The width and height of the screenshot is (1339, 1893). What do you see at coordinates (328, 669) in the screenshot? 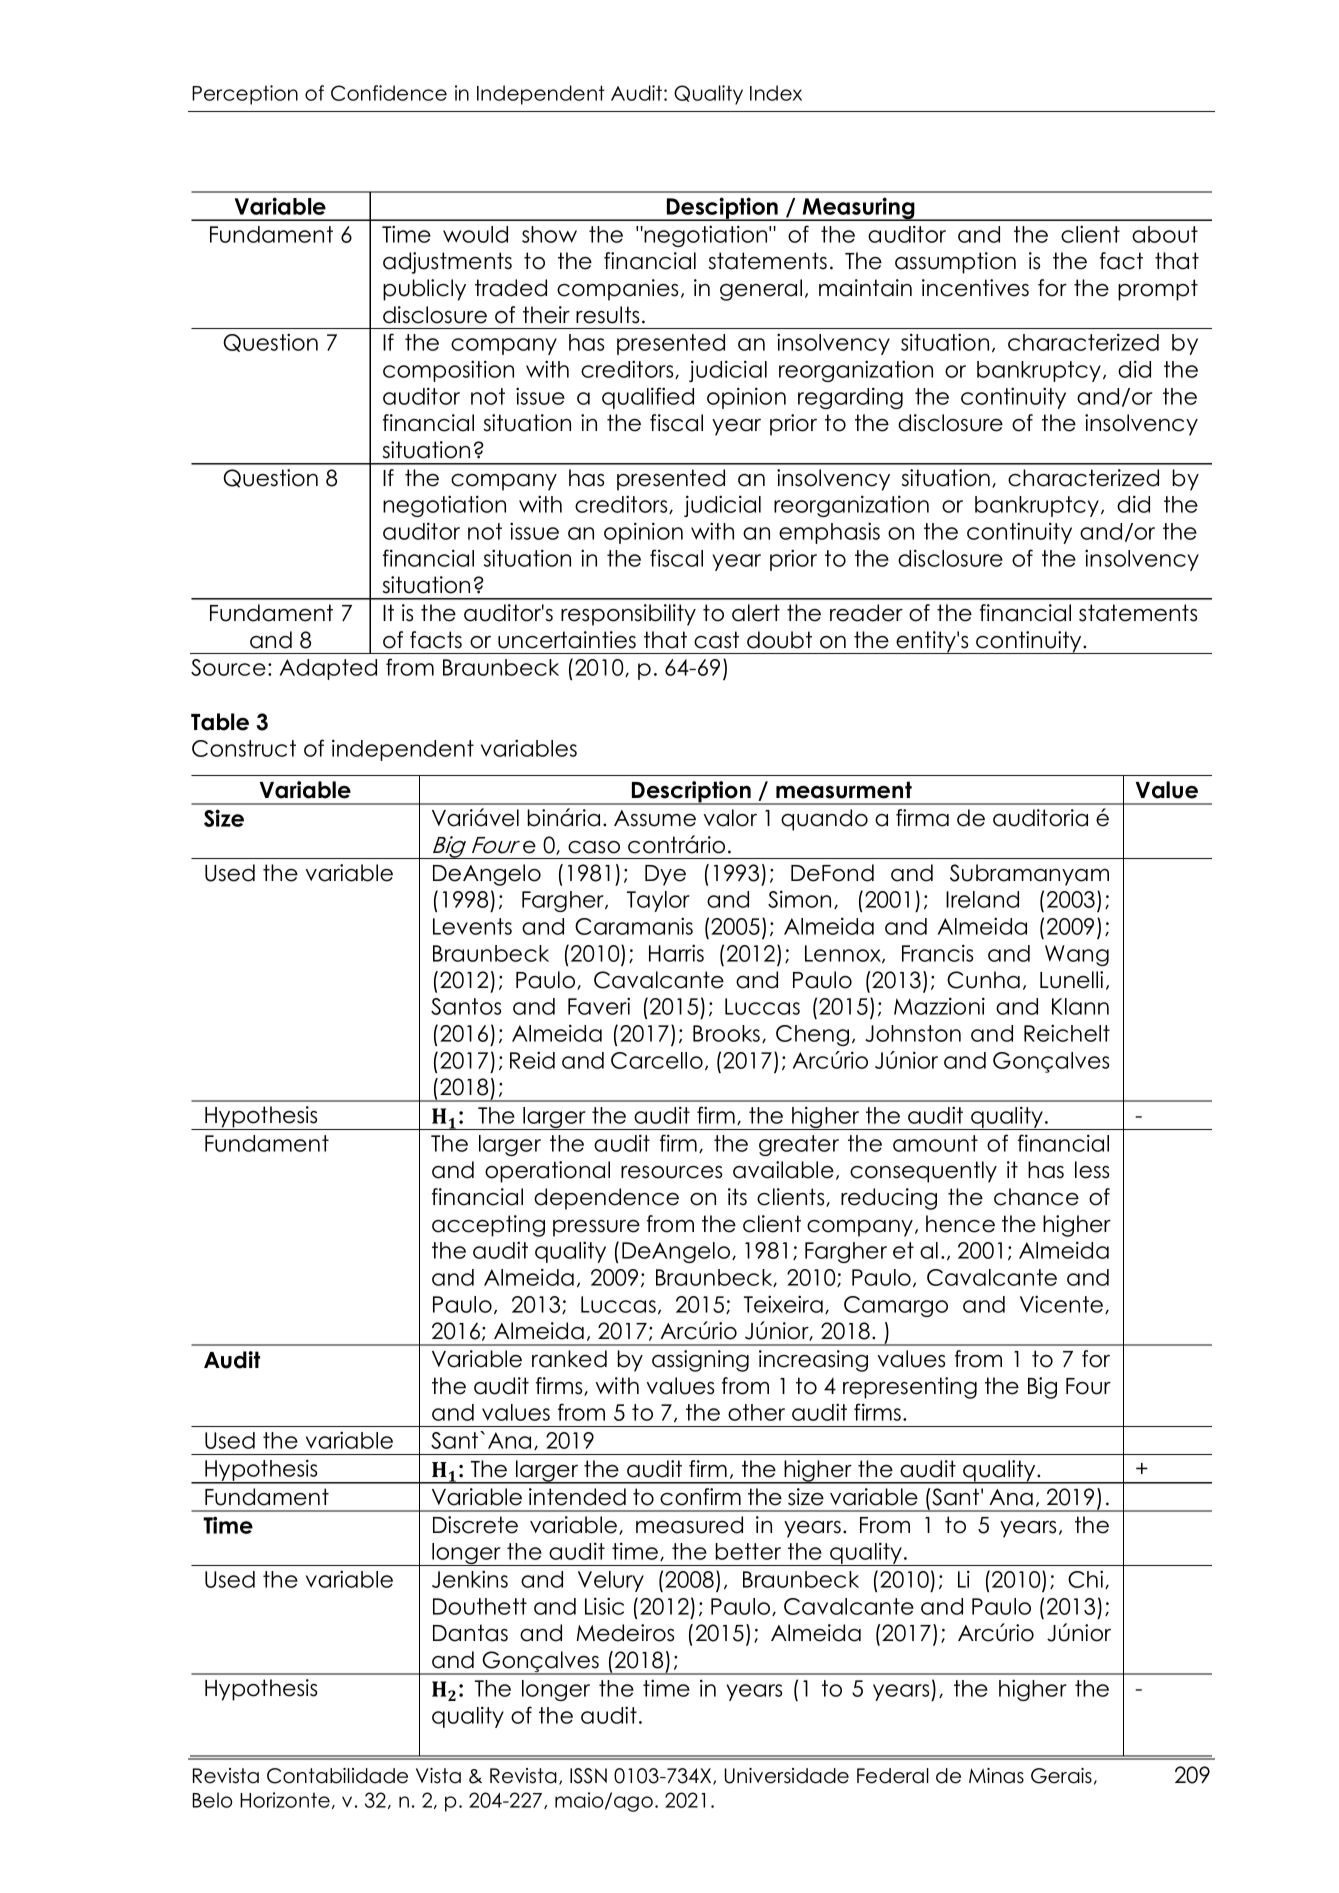
I see `Adapted` at bounding box center [328, 669].
